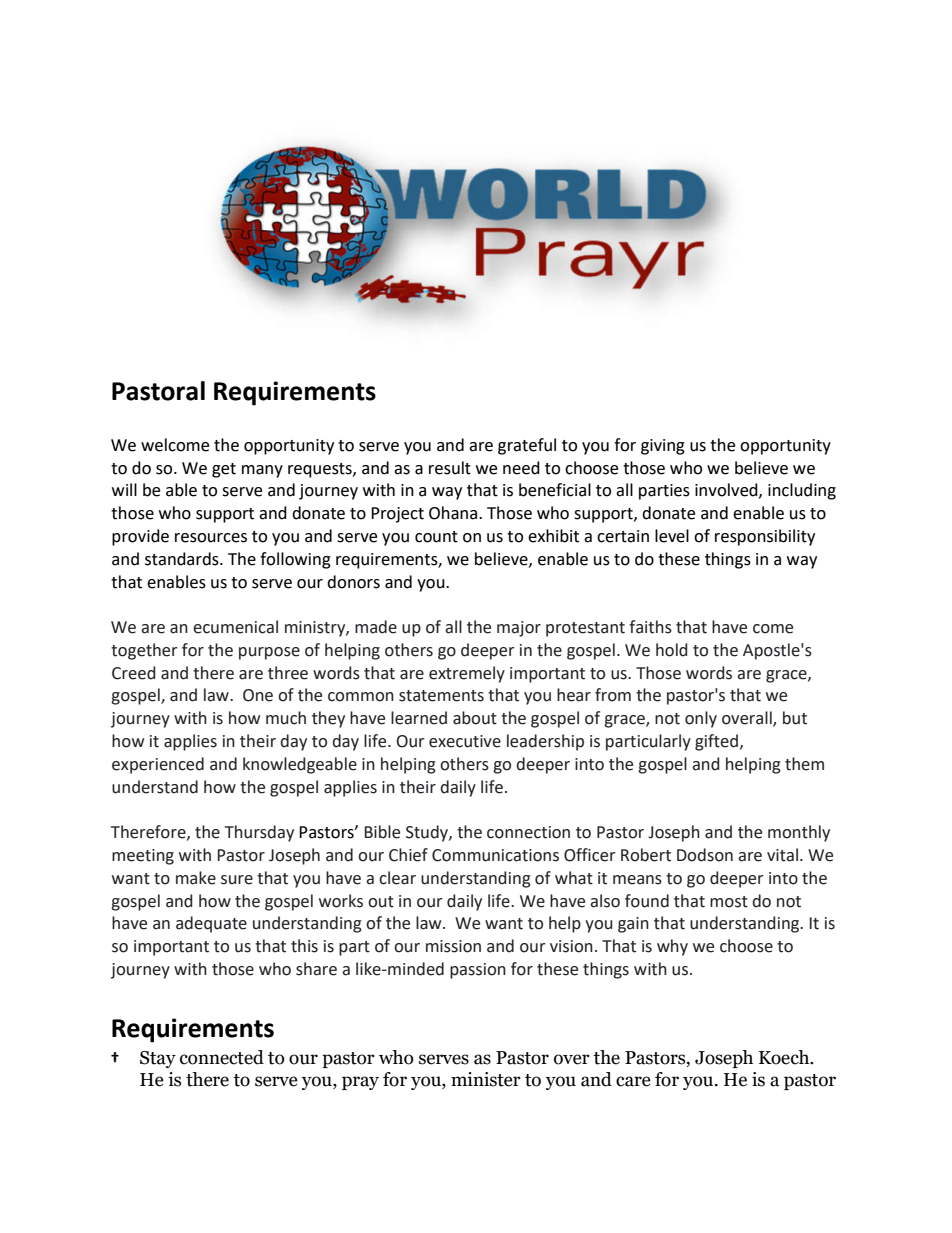 The width and height of the image is (952, 1233). What do you see at coordinates (196, 878) in the image?
I see `make` at bounding box center [196, 878].
